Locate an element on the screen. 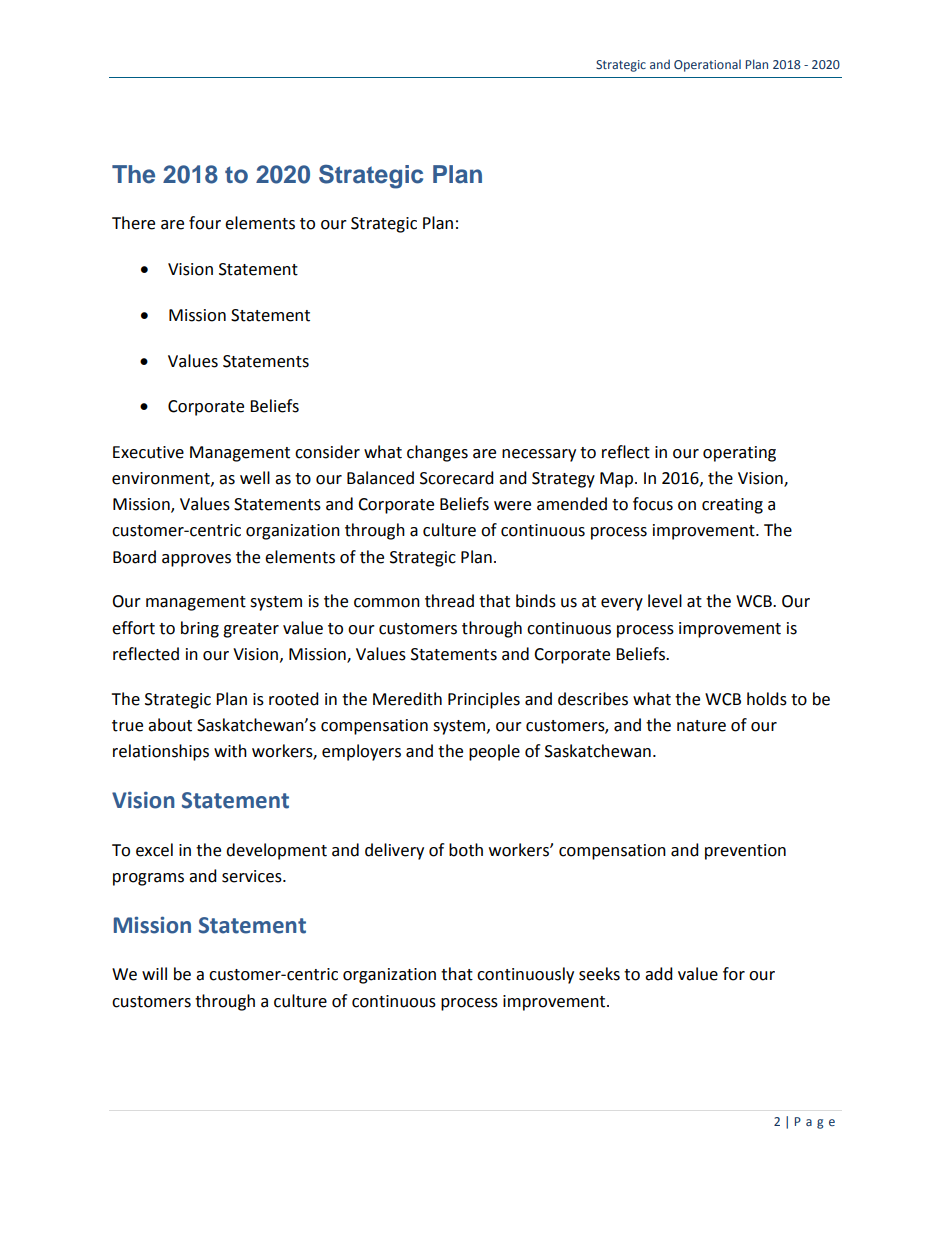  Scorecard is located at coordinates (457, 478).
